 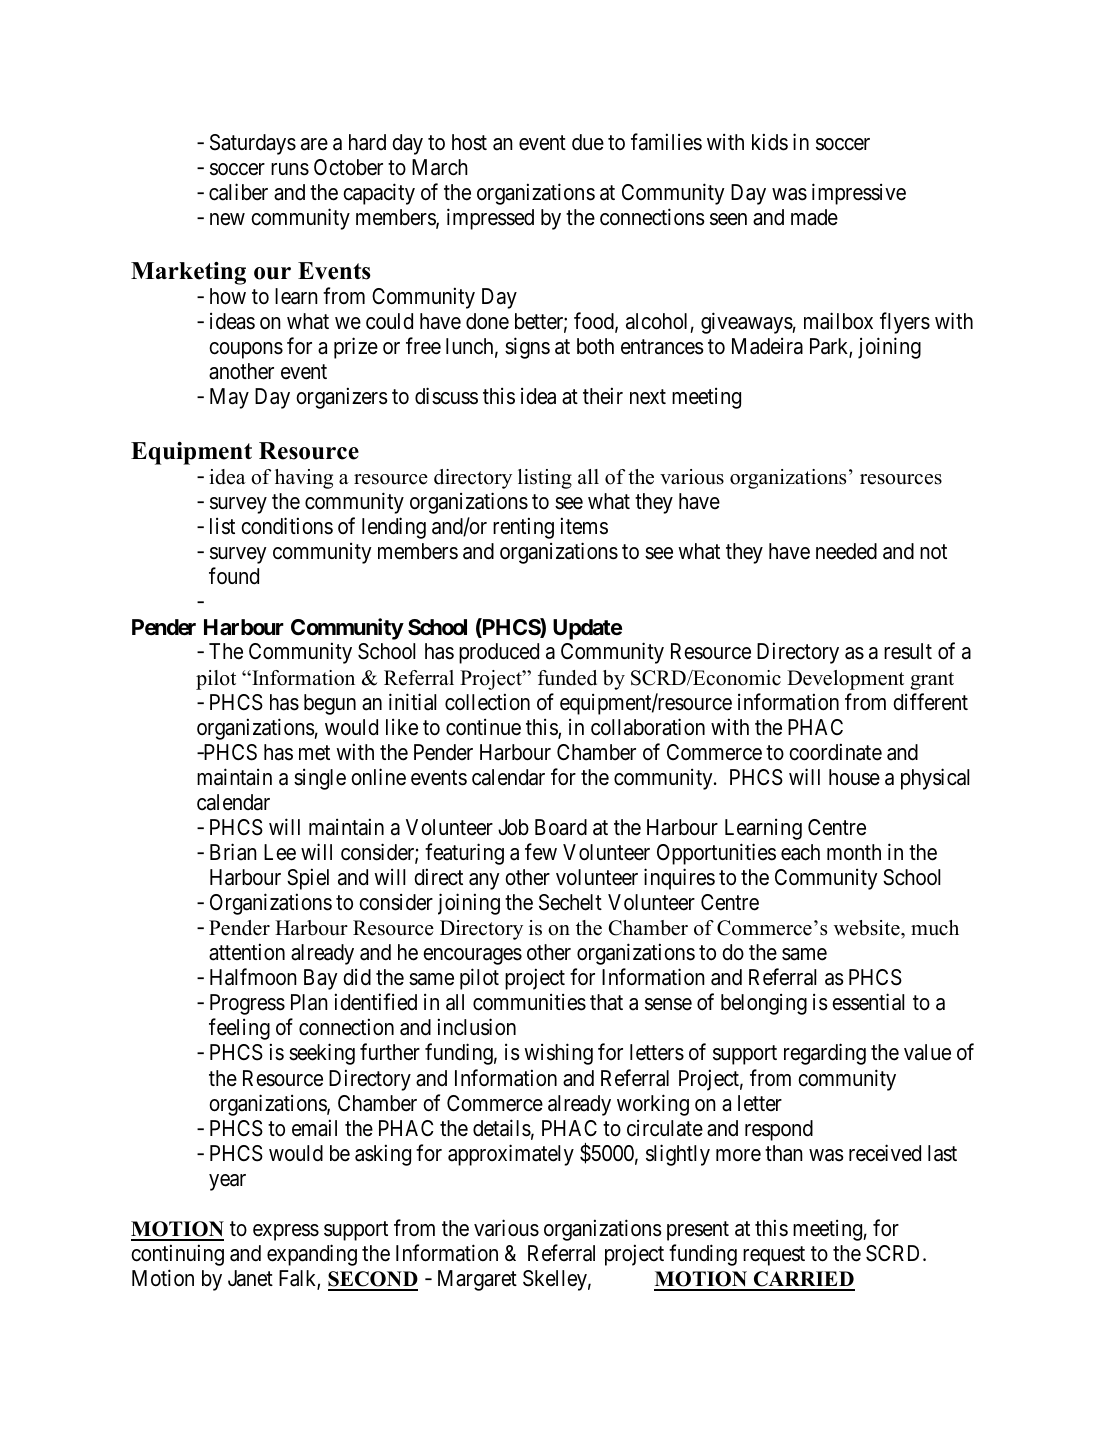 I want to click on their, so click(x=603, y=396).
